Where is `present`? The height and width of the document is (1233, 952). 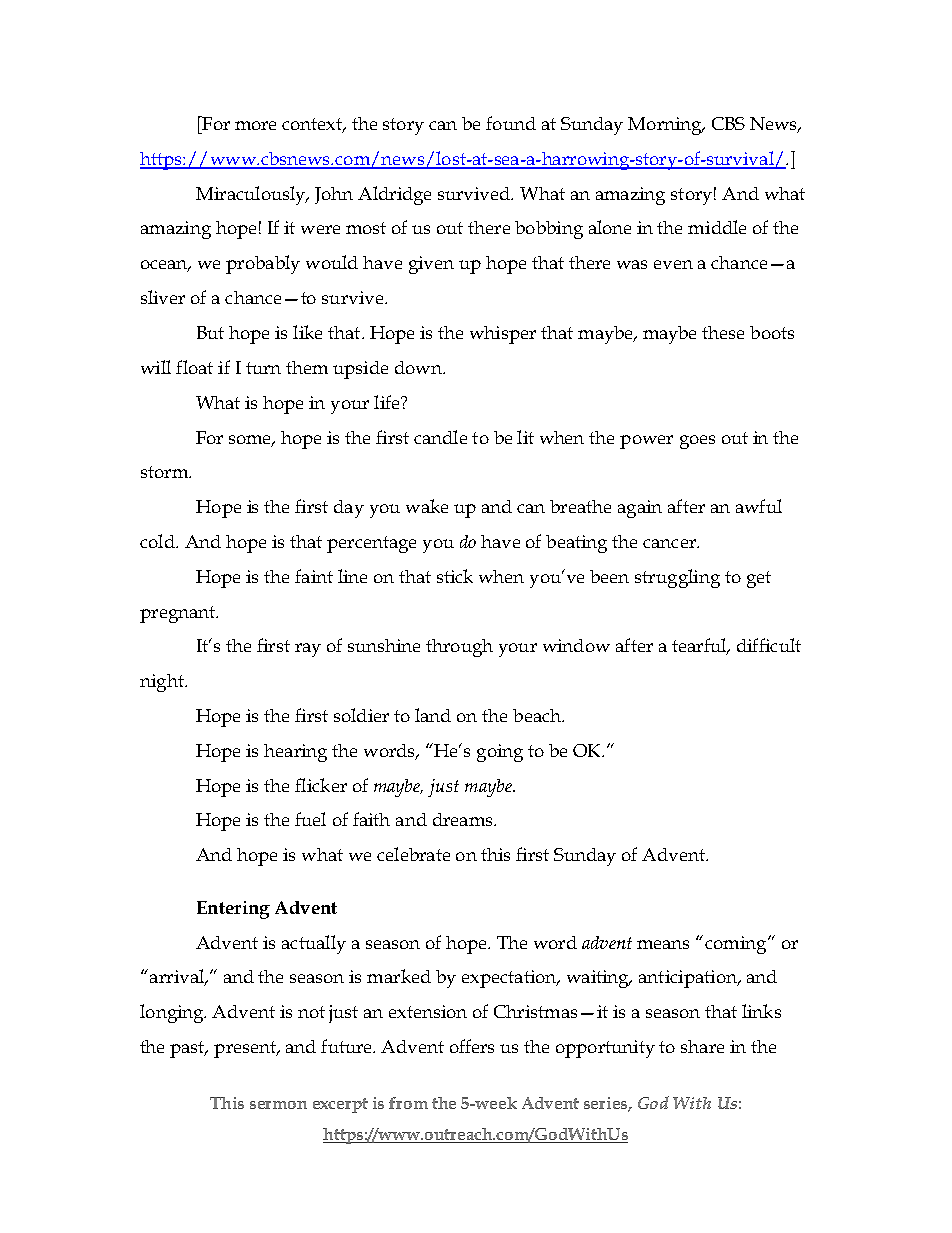 present is located at coordinates (246, 1049).
